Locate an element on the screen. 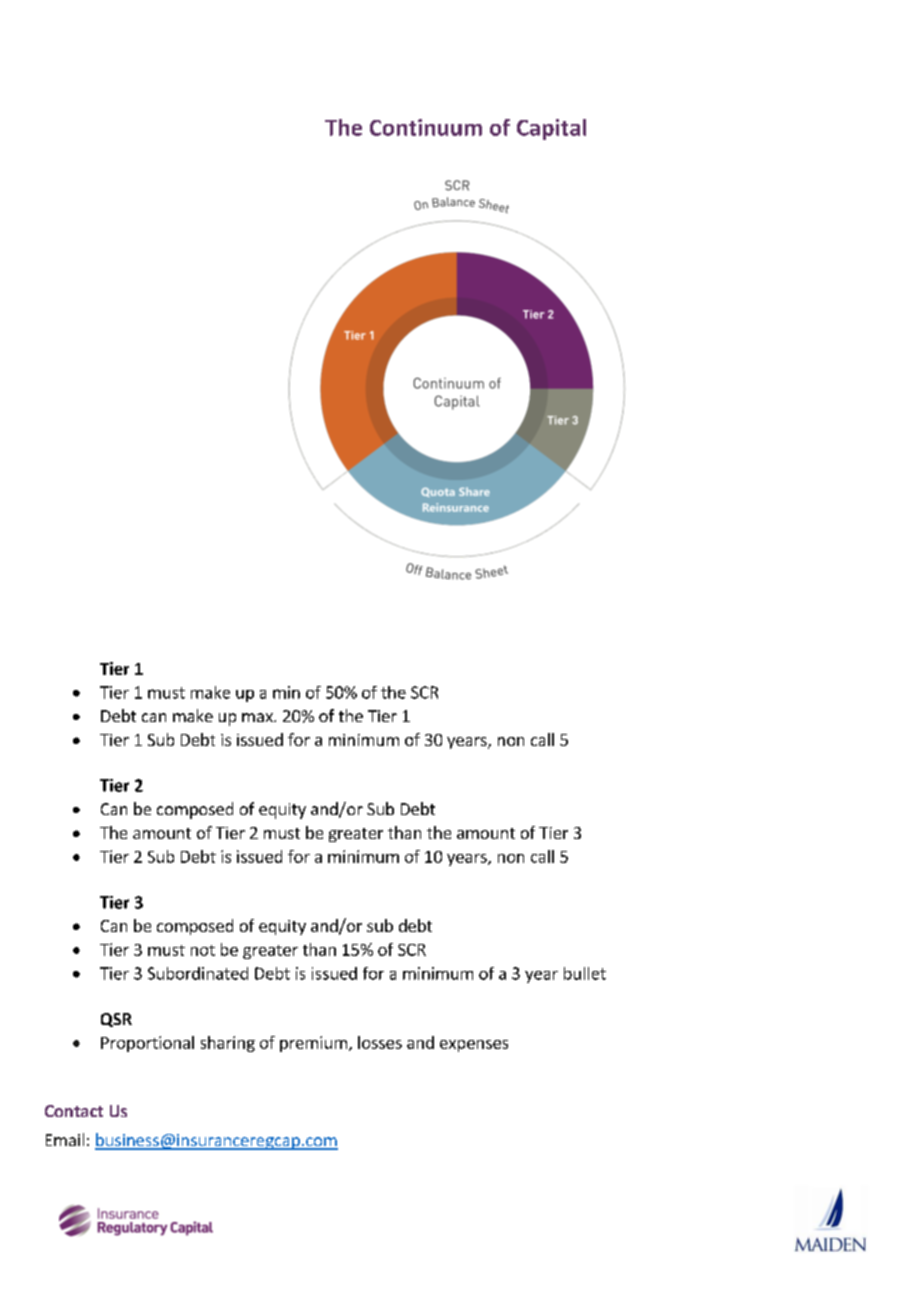 This screenshot has width=924, height=1308. max is located at coordinates (258, 717).
